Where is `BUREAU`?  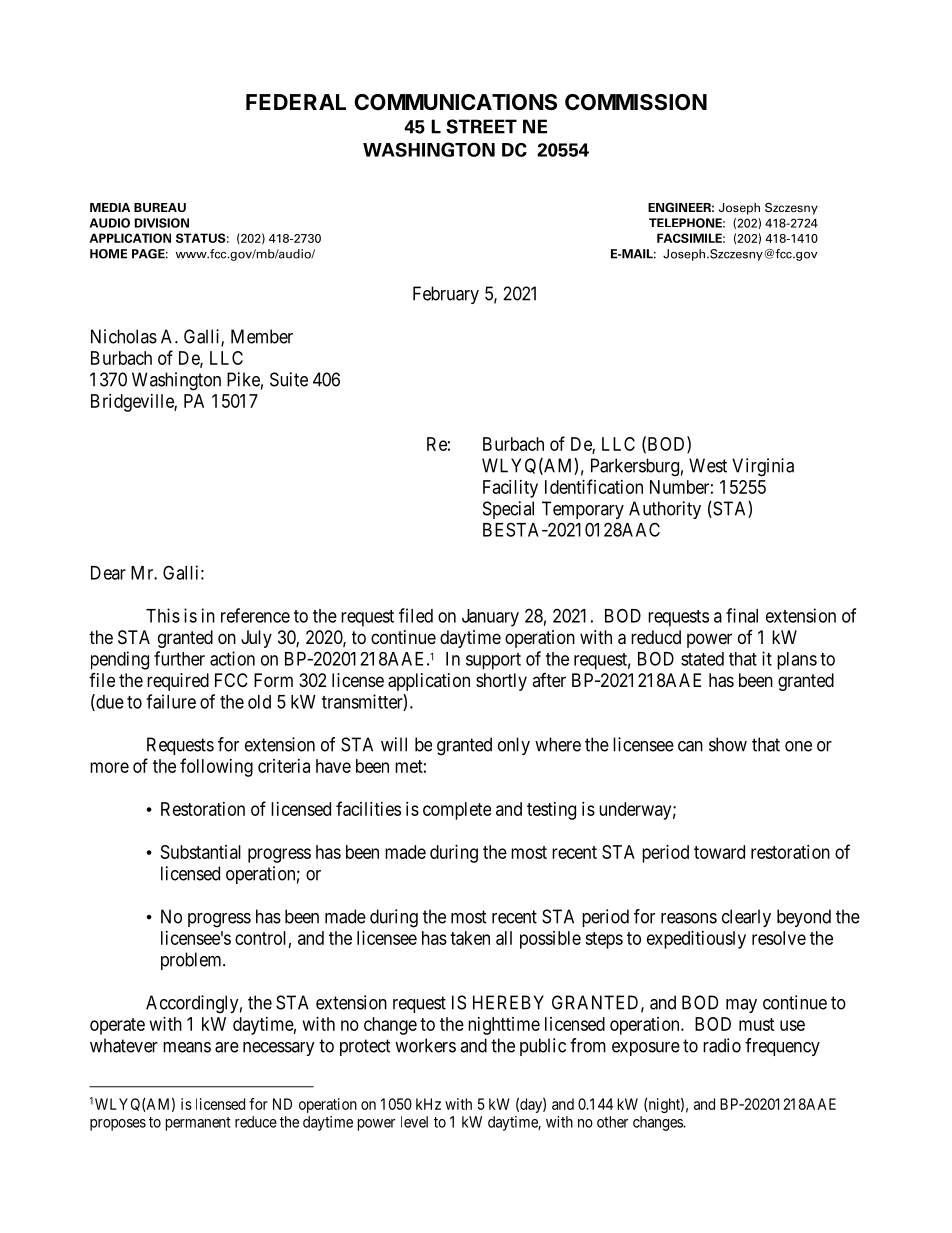
BUREAU is located at coordinates (160, 207).
